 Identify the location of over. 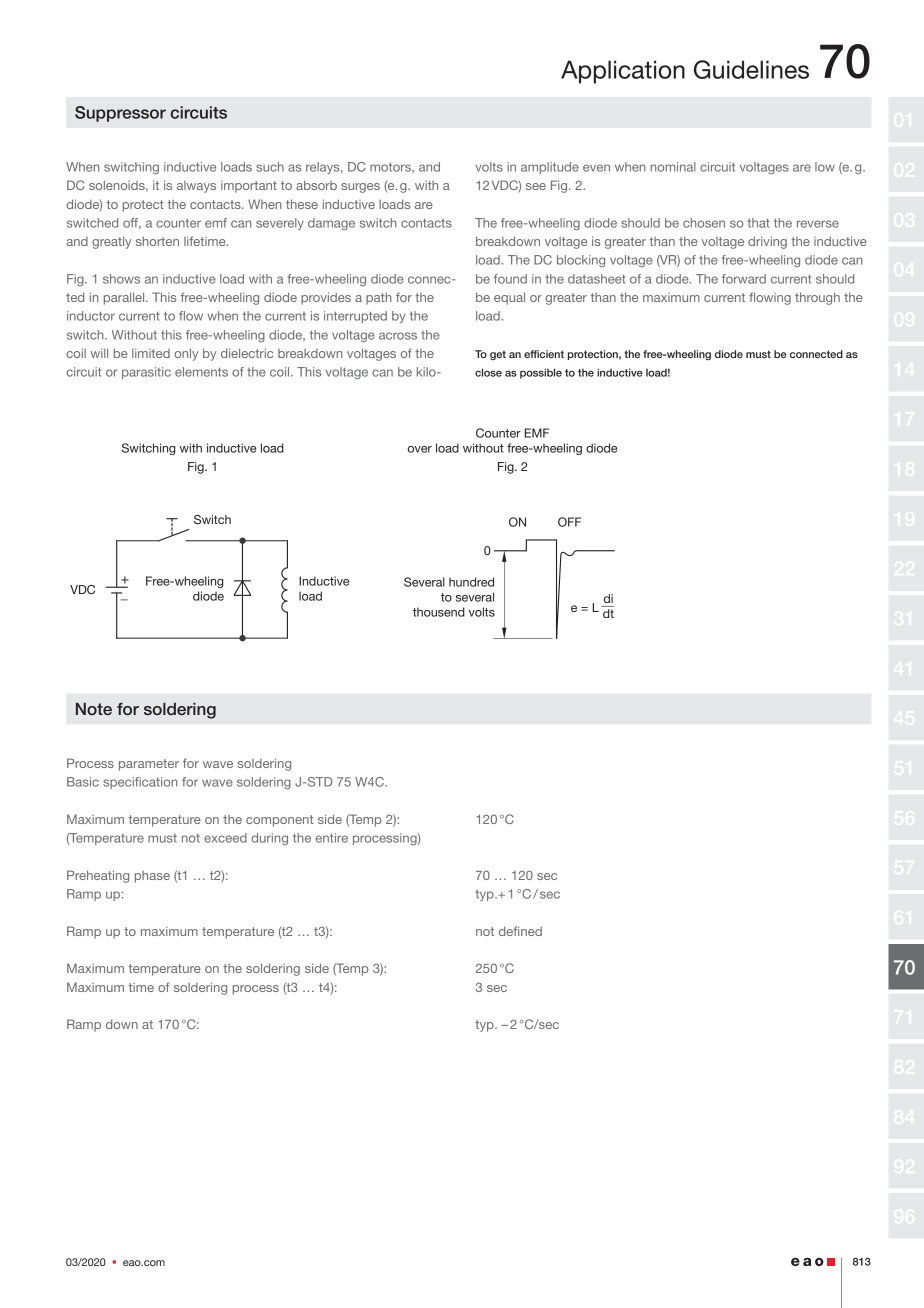
(419, 449).
